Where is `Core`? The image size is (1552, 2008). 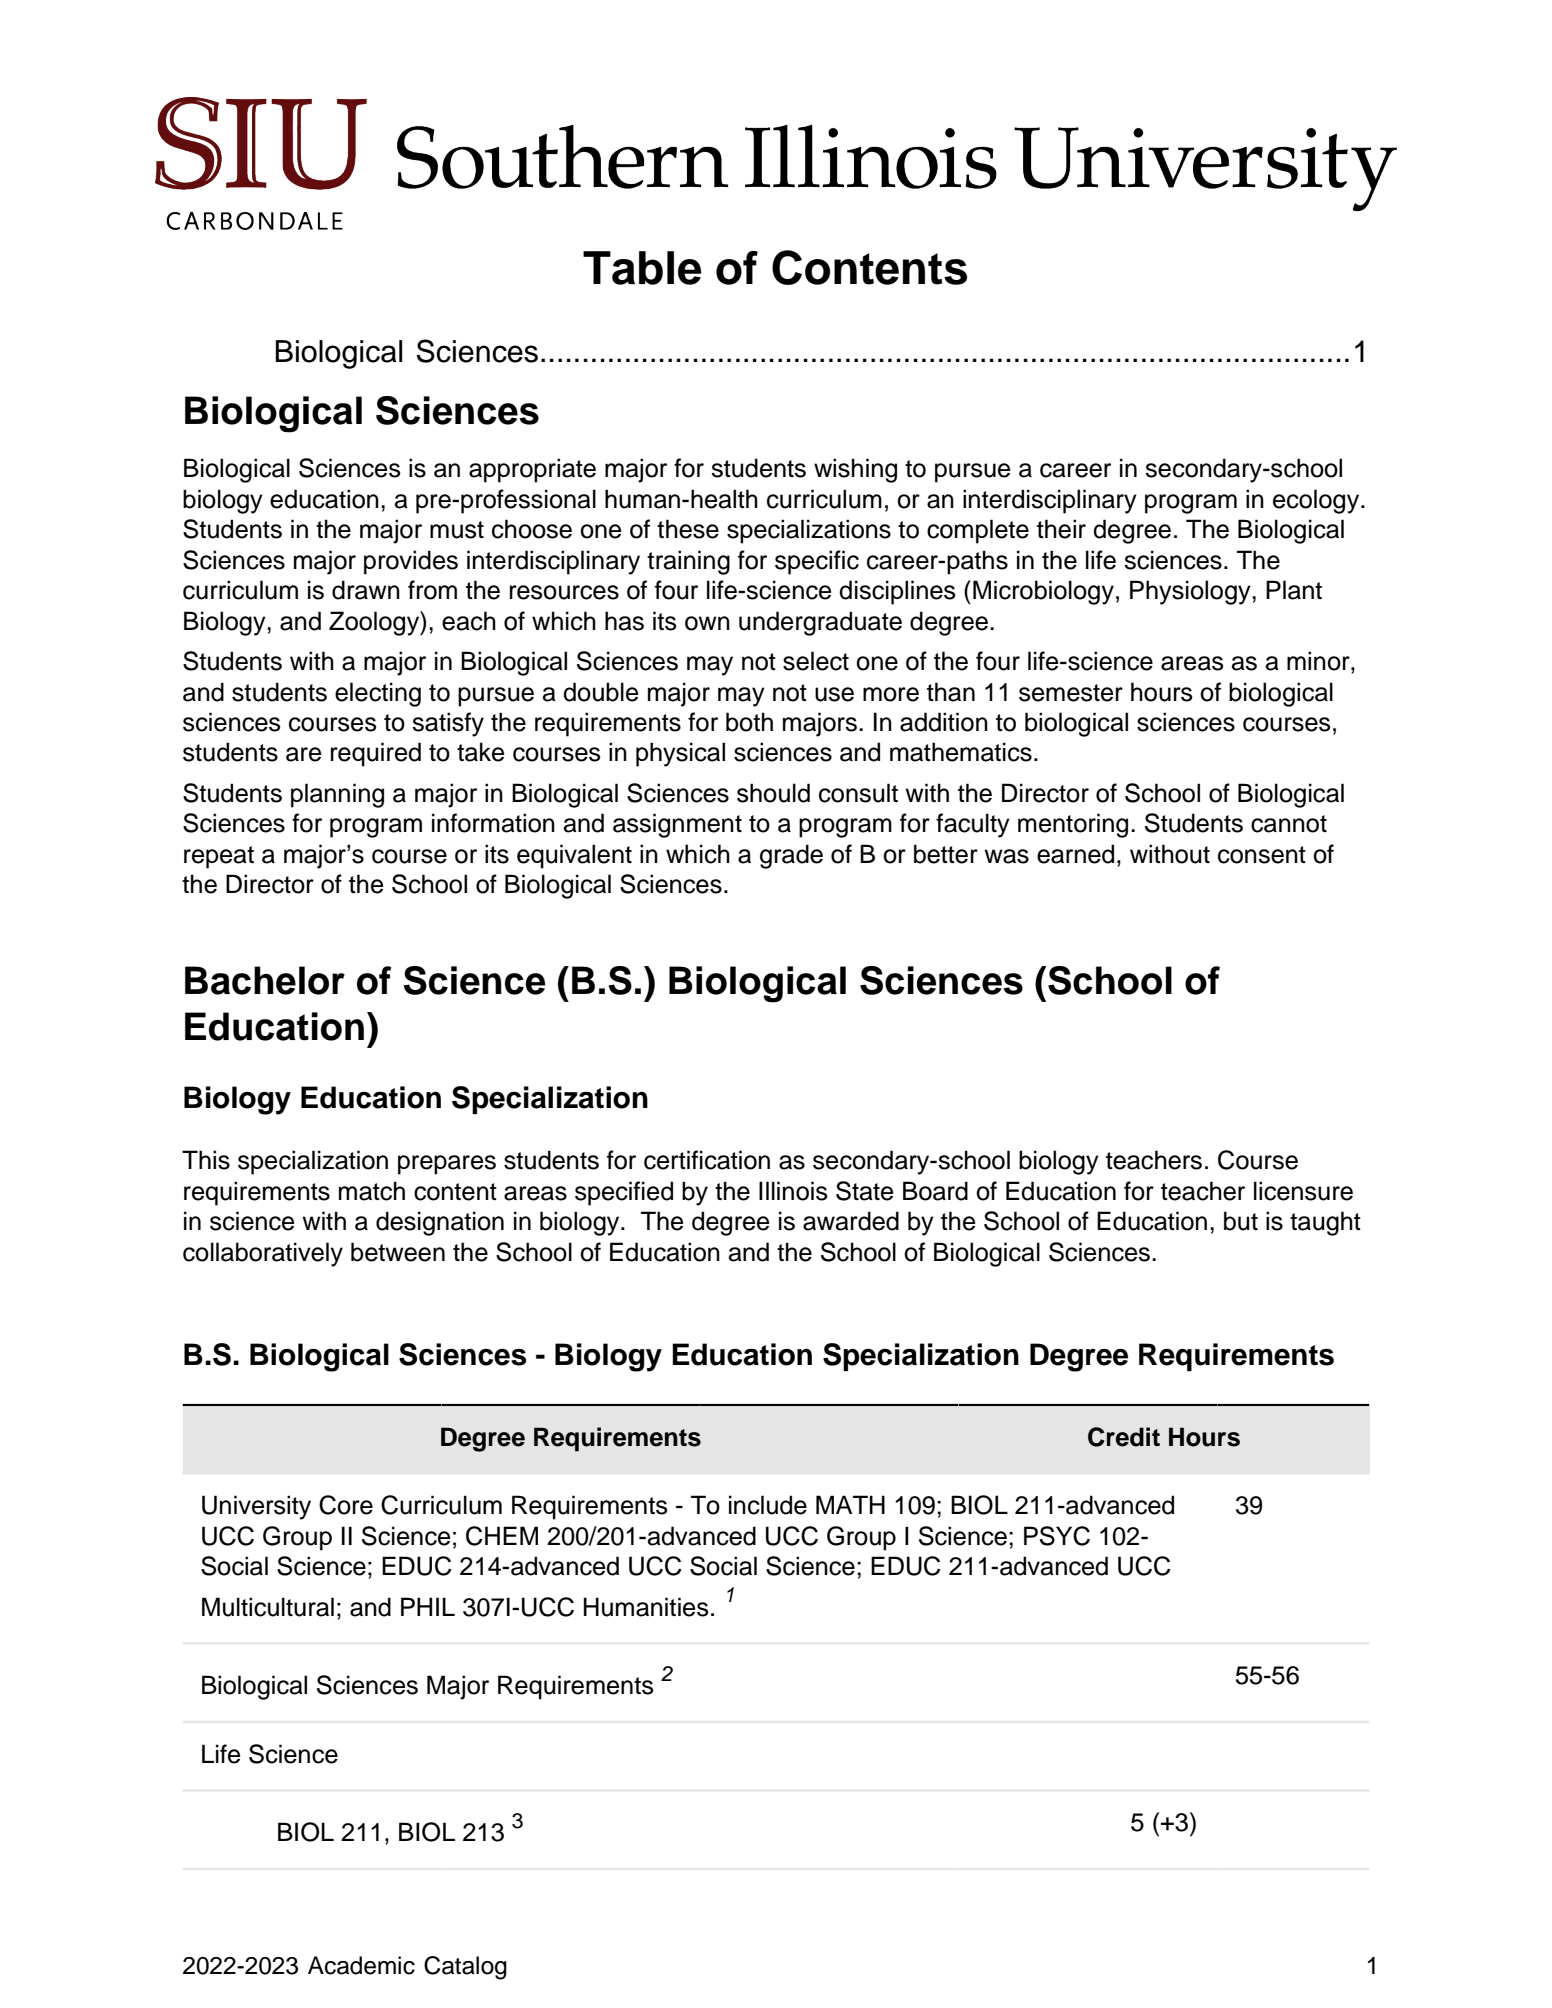
Core is located at coordinates (346, 1505).
